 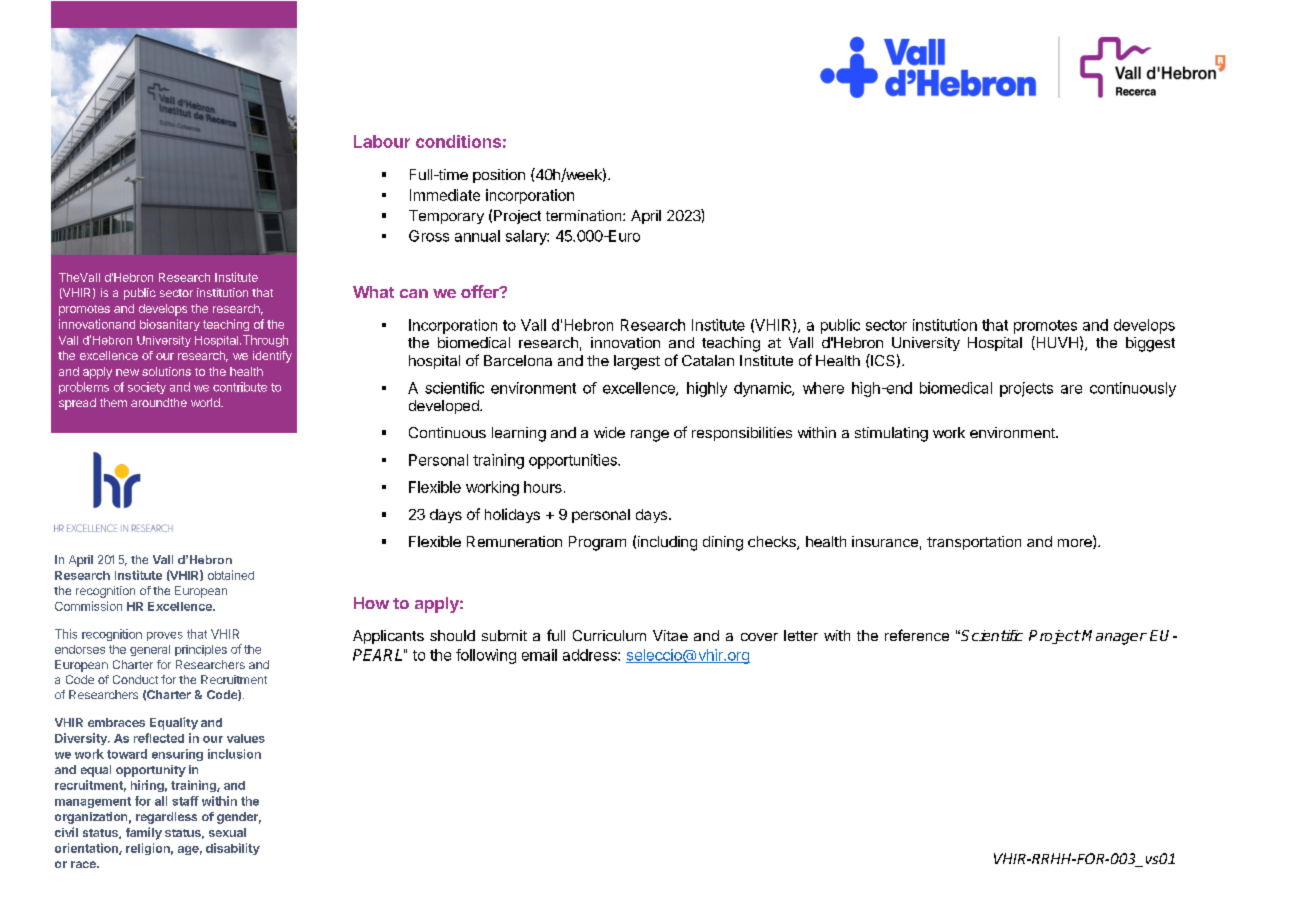 I want to click on proves, so click(x=165, y=636).
